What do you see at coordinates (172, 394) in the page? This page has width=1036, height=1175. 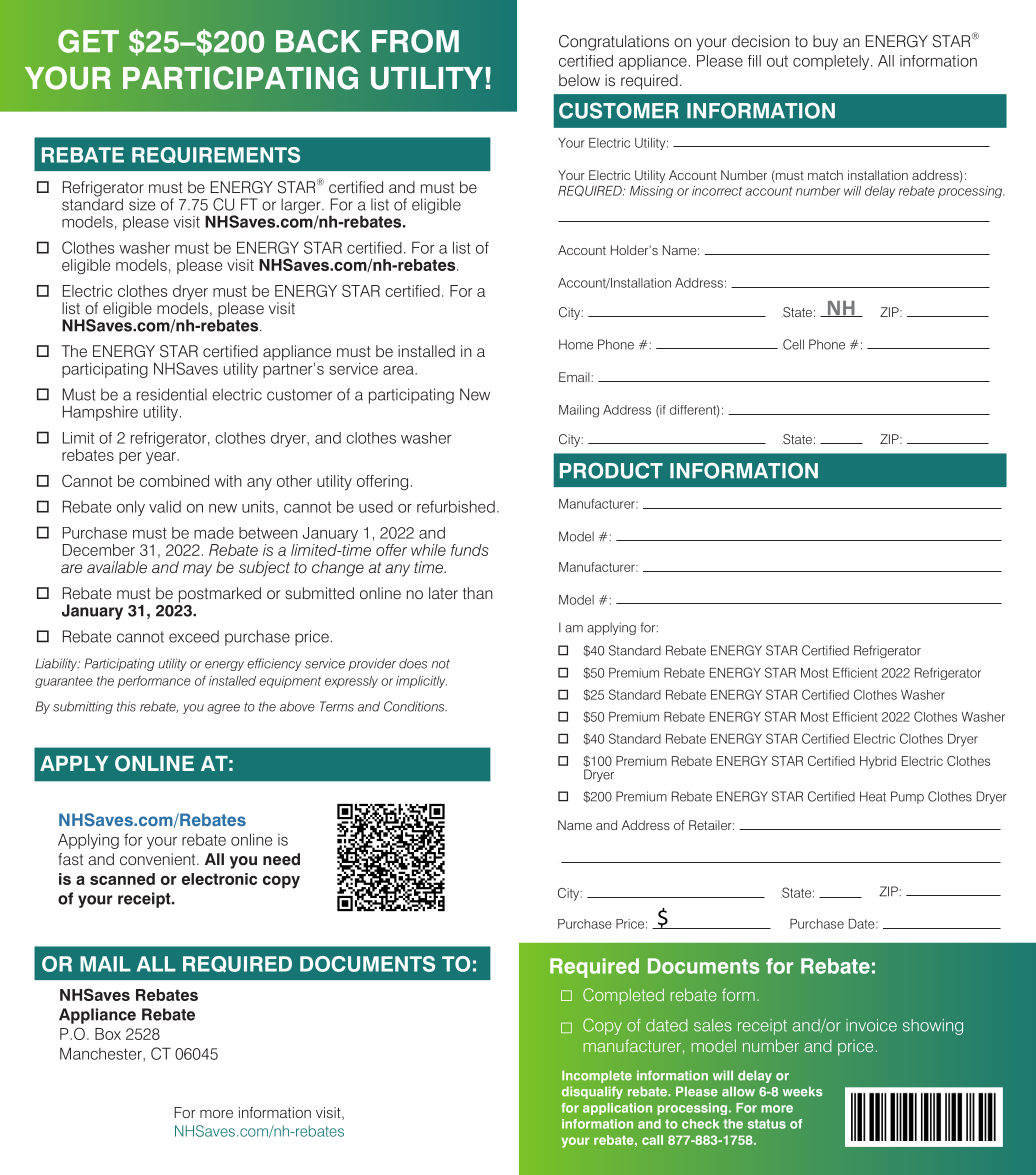 I see `residential` at bounding box center [172, 394].
